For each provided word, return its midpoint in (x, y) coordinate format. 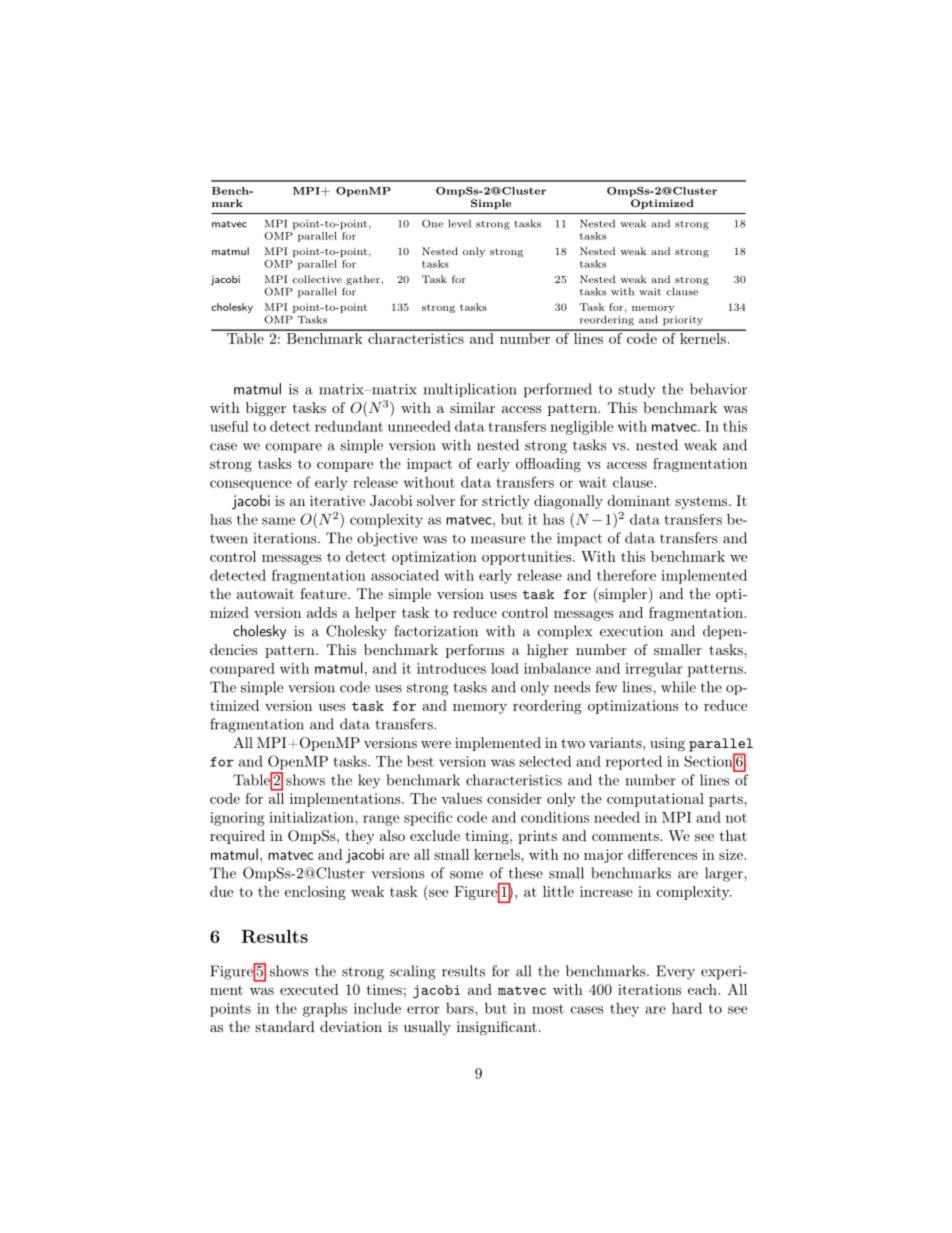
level (460, 223)
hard (687, 1008)
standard (285, 1026)
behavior (718, 389)
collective (317, 279)
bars (461, 1008)
